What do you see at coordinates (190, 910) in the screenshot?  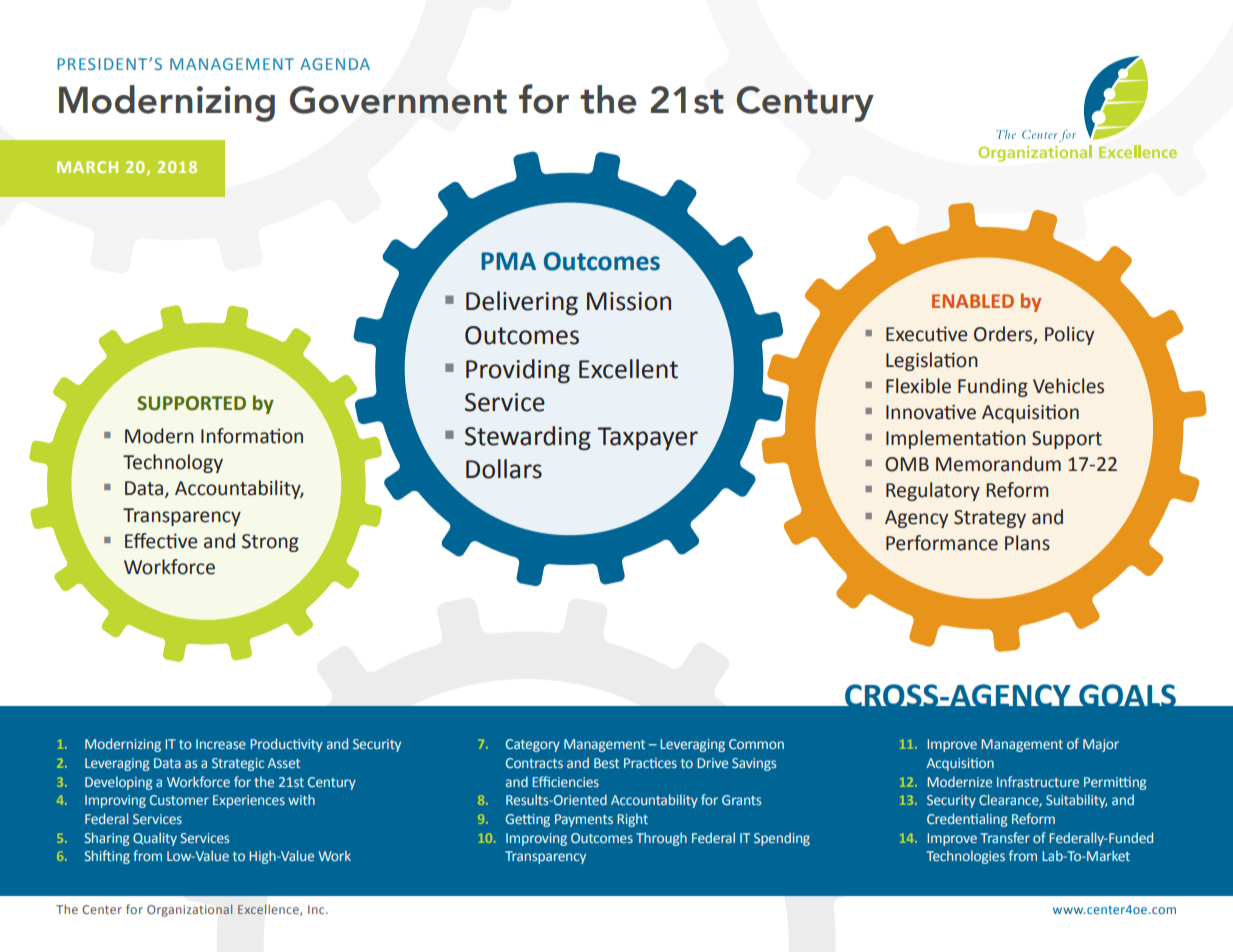 I see `Organizational` at bounding box center [190, 910].
